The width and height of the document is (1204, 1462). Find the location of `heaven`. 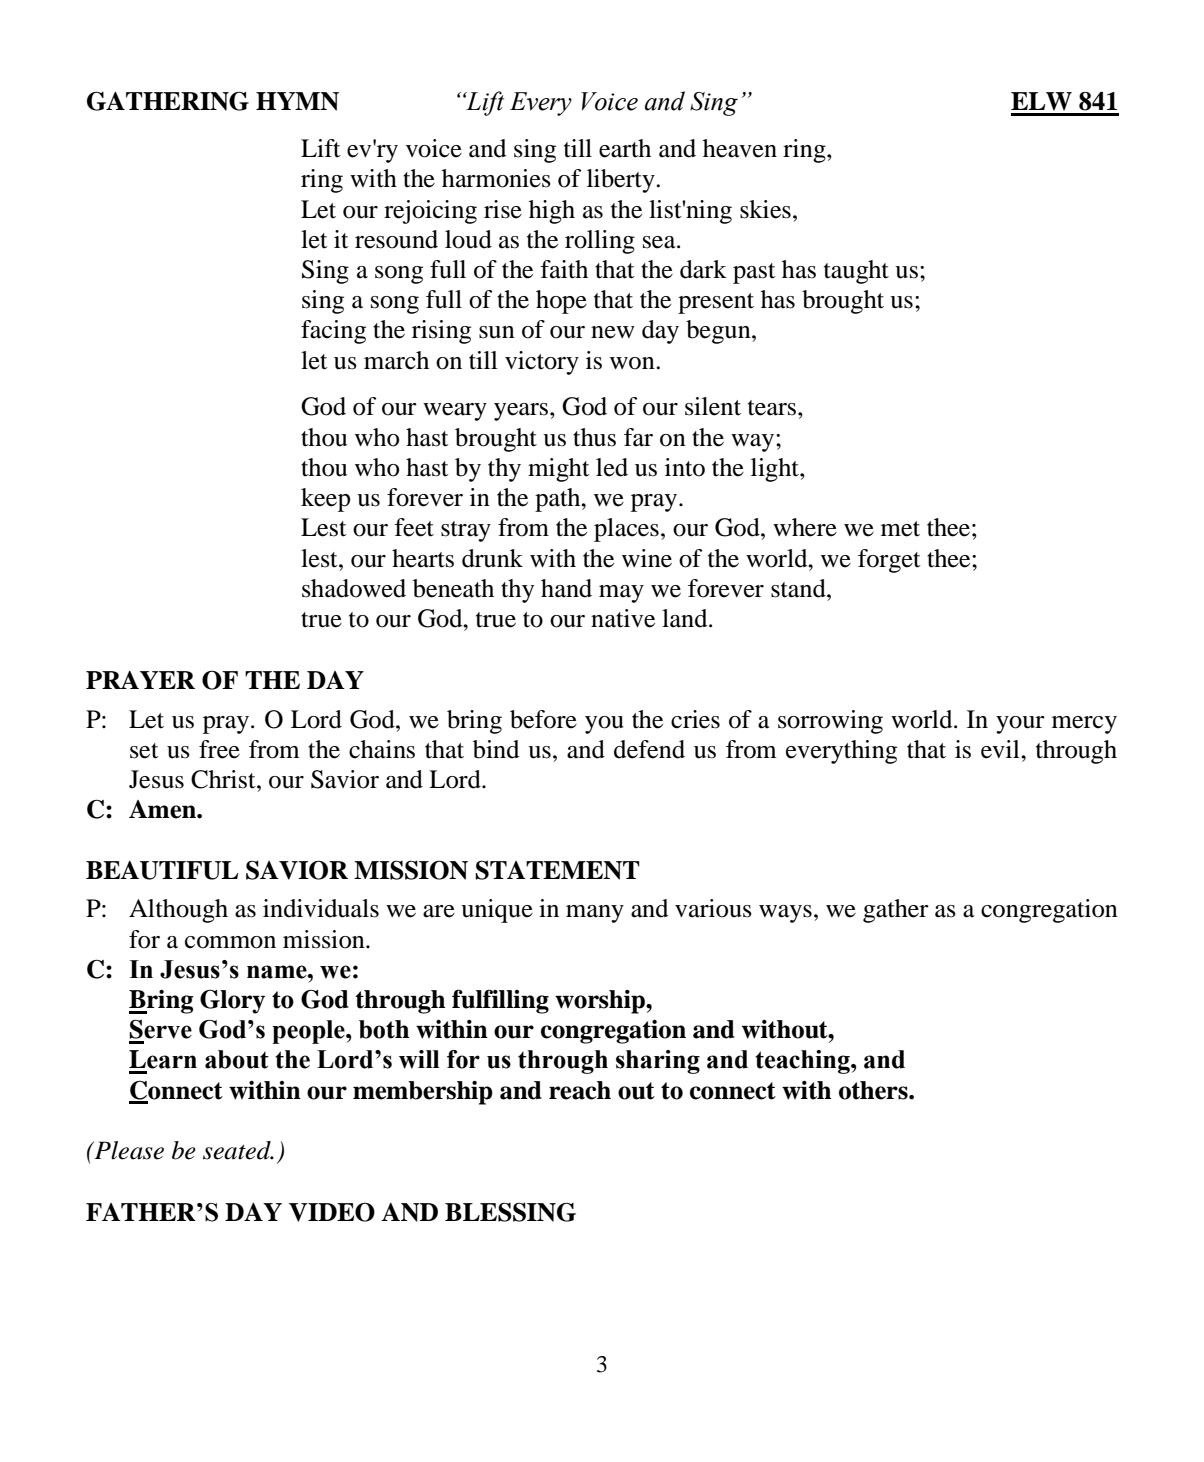

heaven is located at coordinates (740, 148).
